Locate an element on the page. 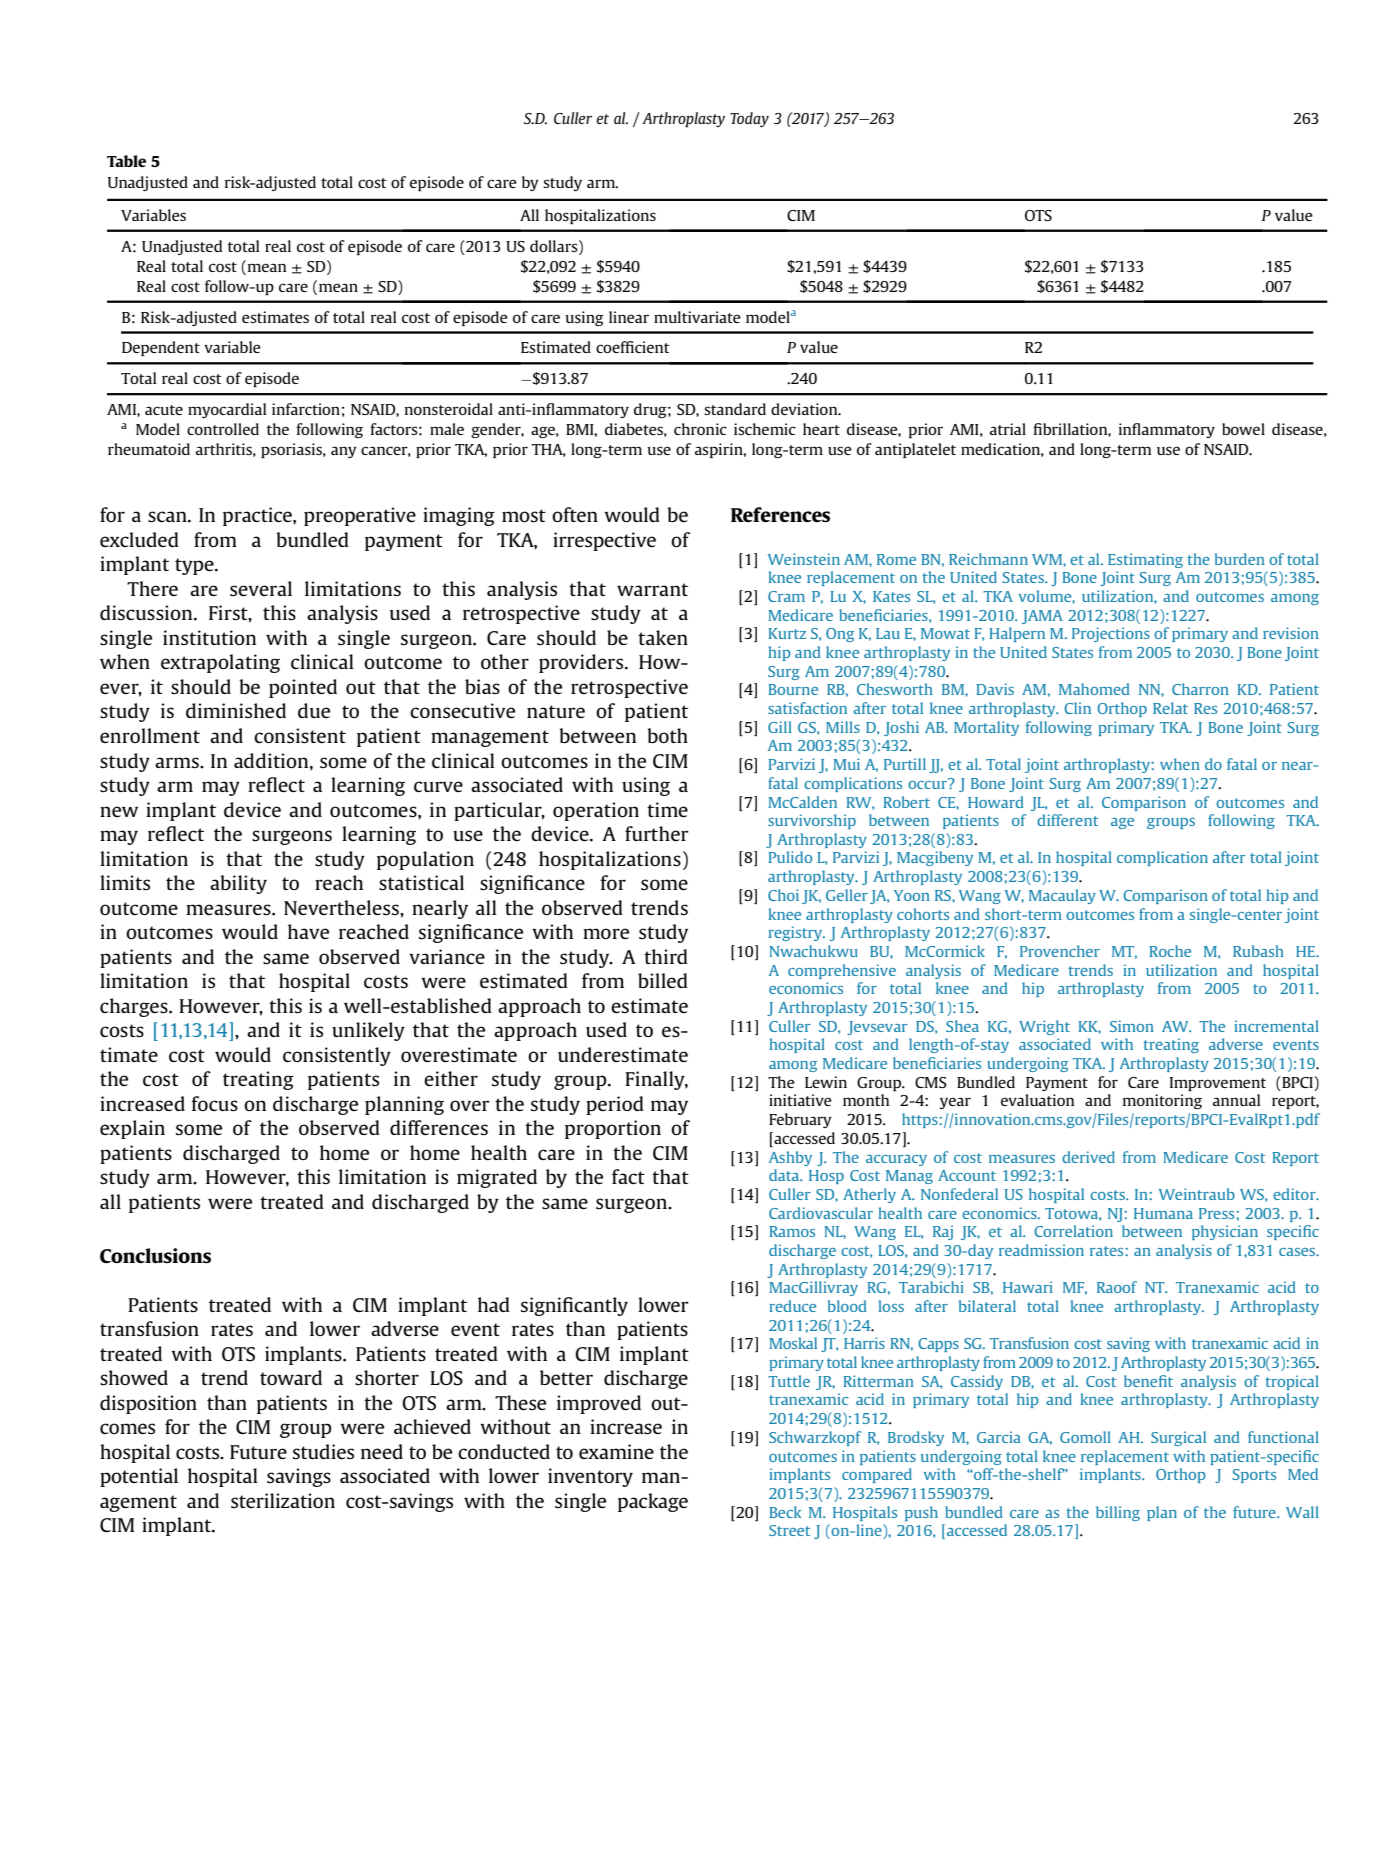 The image size is (1396, 1861). institution is located at coordinates (209, 637).
